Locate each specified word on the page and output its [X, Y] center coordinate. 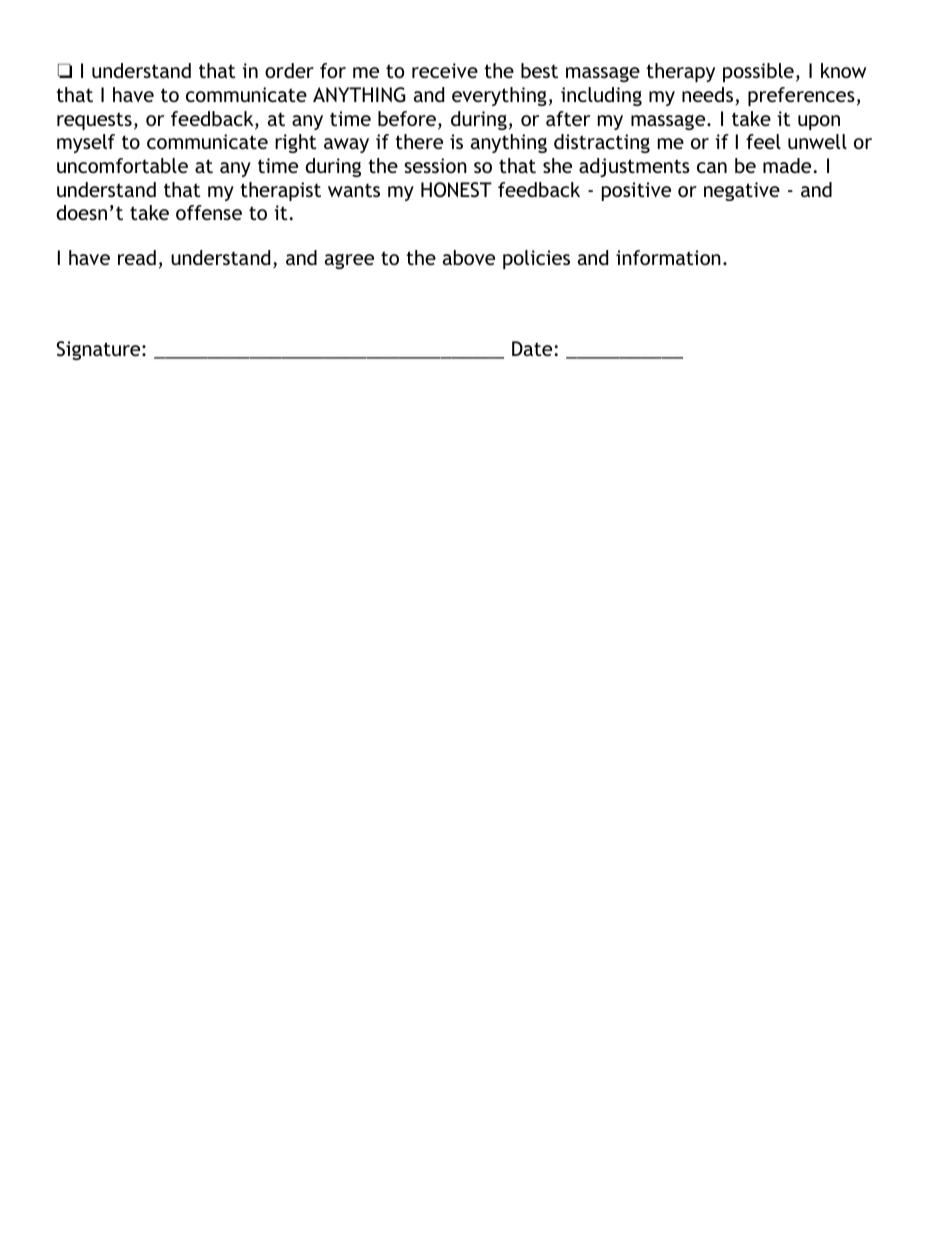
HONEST [456, 190]
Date [532, 348]
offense [209, 212]
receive [445, 70]
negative [742, 191]
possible [758, 72]
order [289, 70]
